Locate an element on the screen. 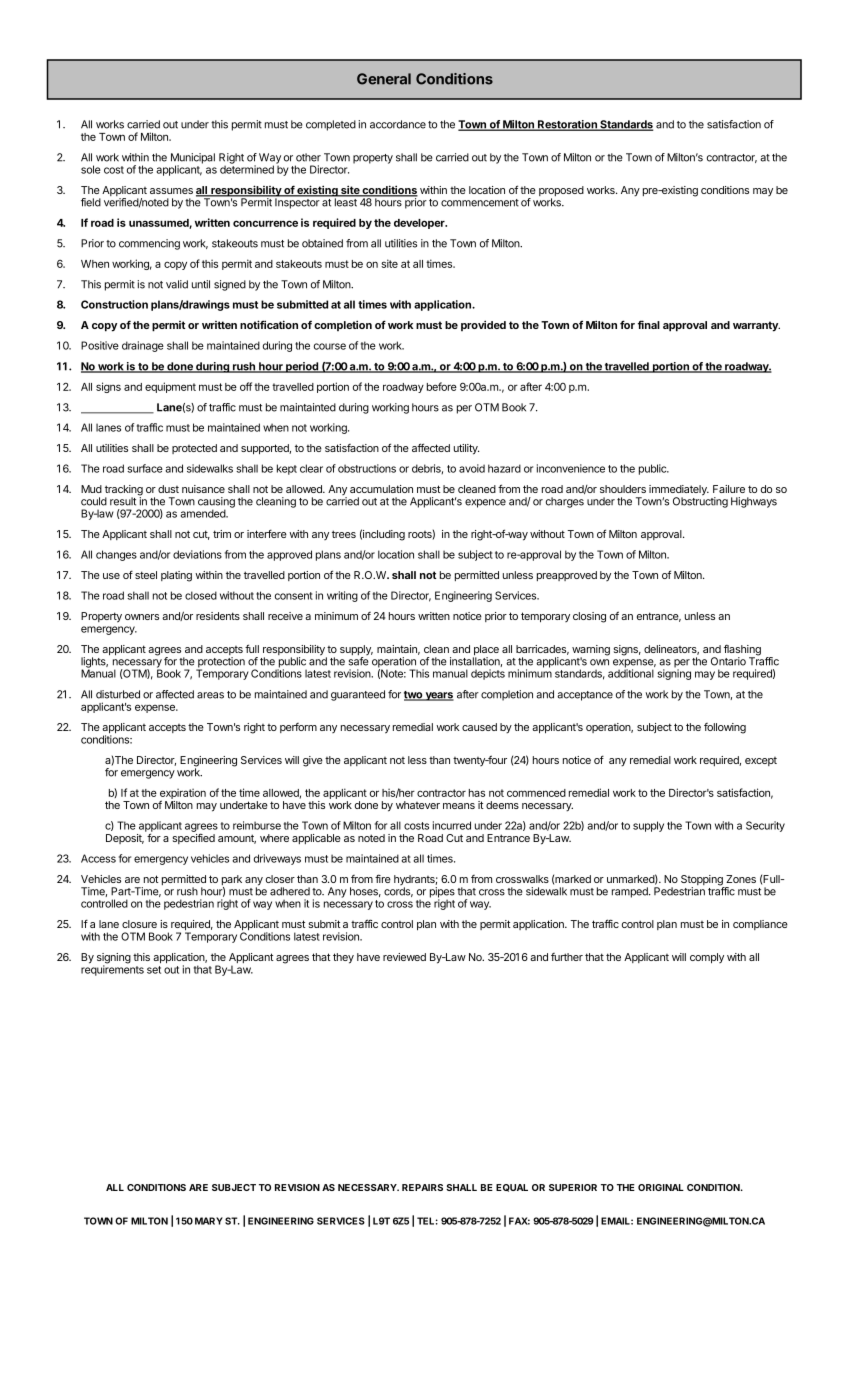 Image resolution: width=850 pixels, height=1400 pixels. accordance is located at coordinates (398, 124).
